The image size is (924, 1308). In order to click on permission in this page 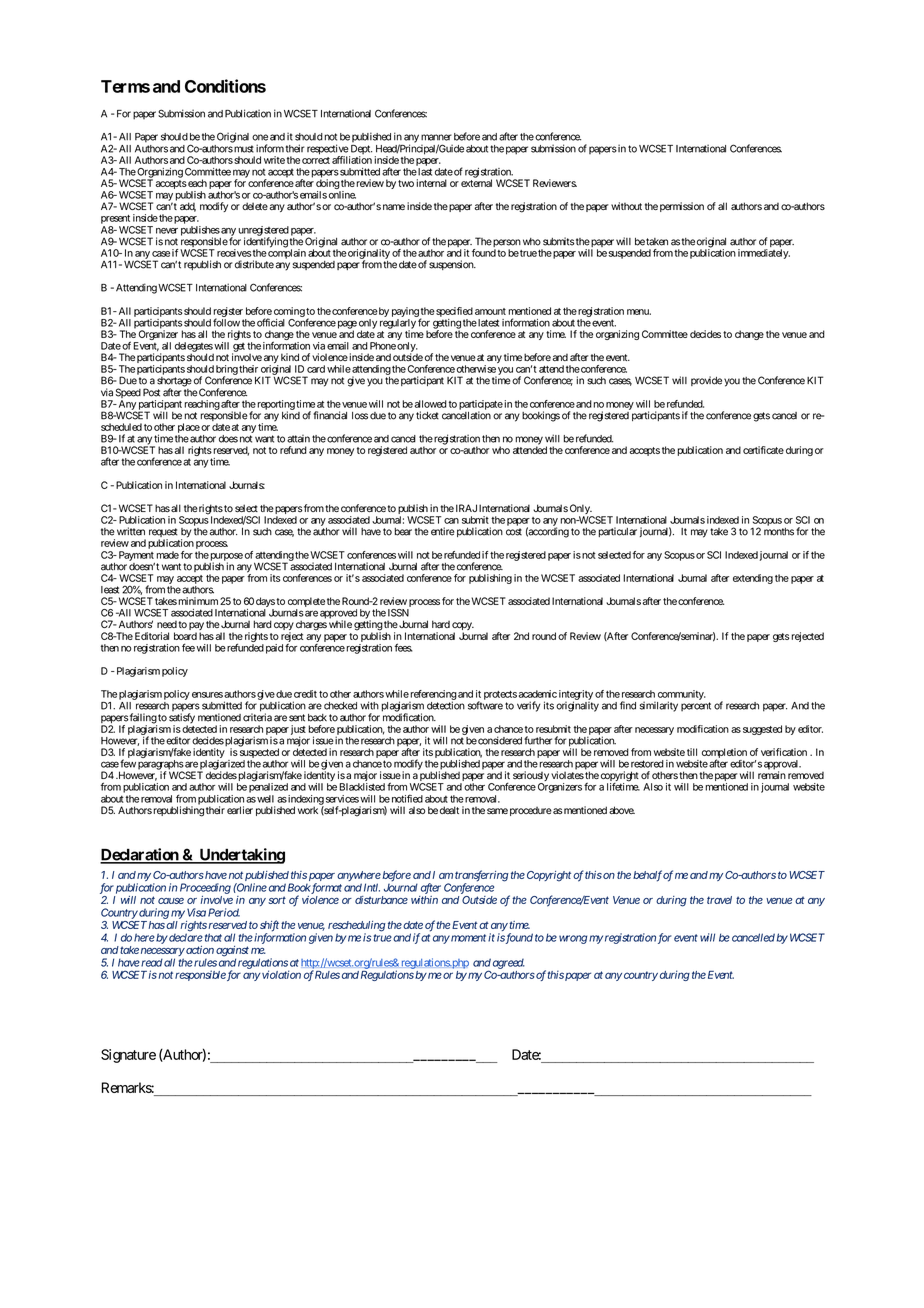, I will do `click(682, 207)`.
